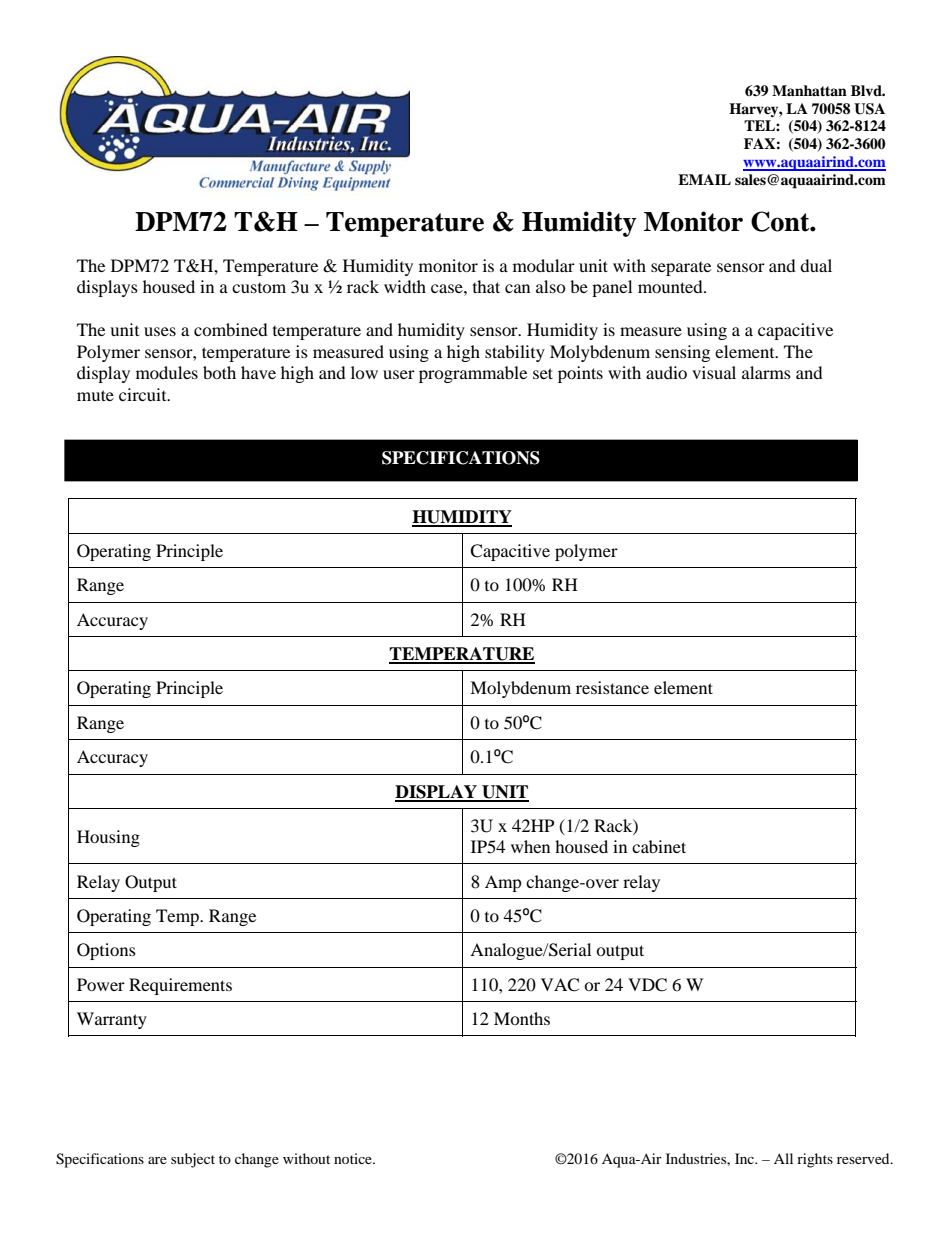  I want to click on Options, so click(106, 951).
